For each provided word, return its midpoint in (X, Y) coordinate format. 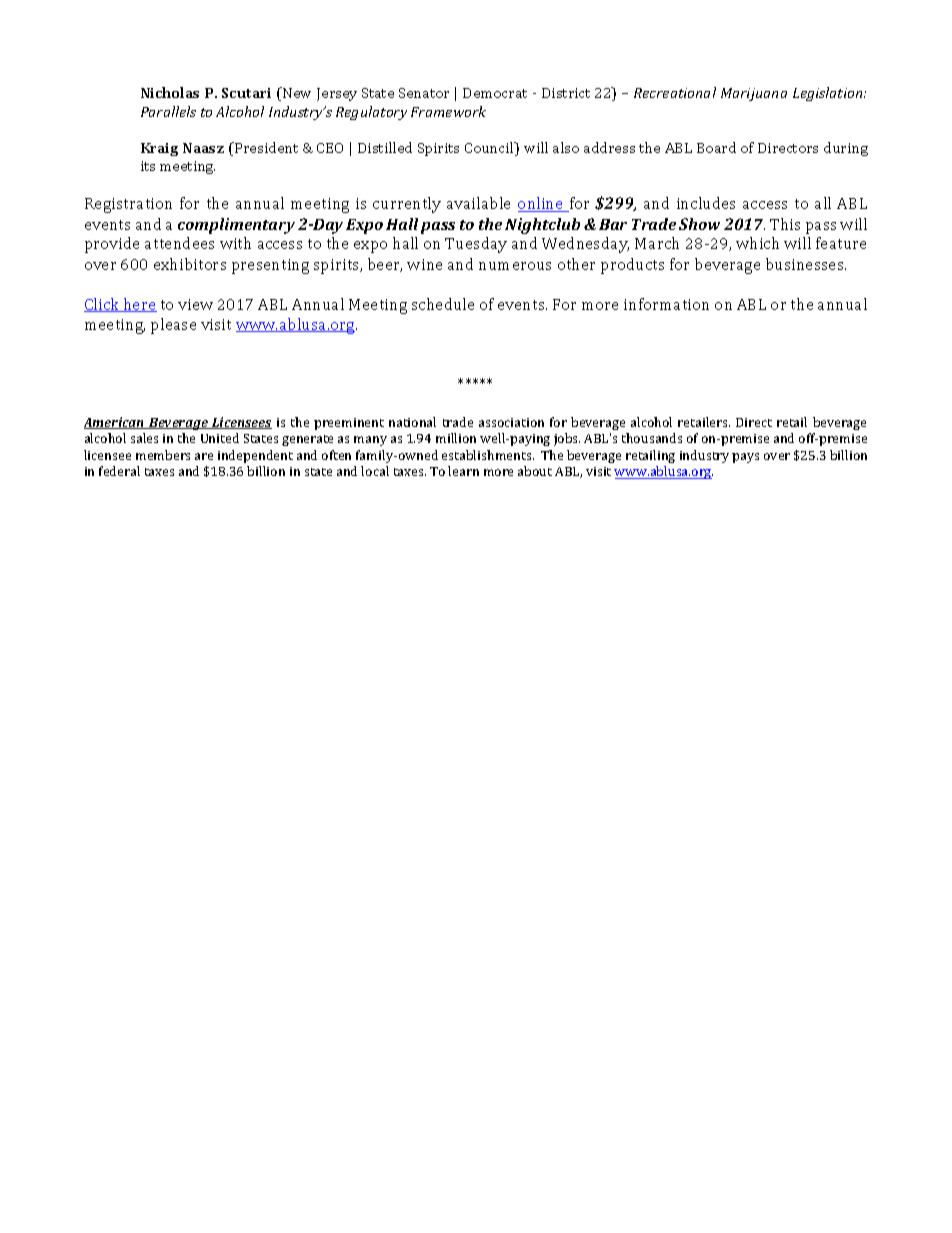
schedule (443, 304)
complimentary (236, 226)
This (785, 224)
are (204, 456)
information (666, 304)
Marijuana (754, 94)
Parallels (168, 111)
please (173, 326)
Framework (448, 111)
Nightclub (542, 226)
